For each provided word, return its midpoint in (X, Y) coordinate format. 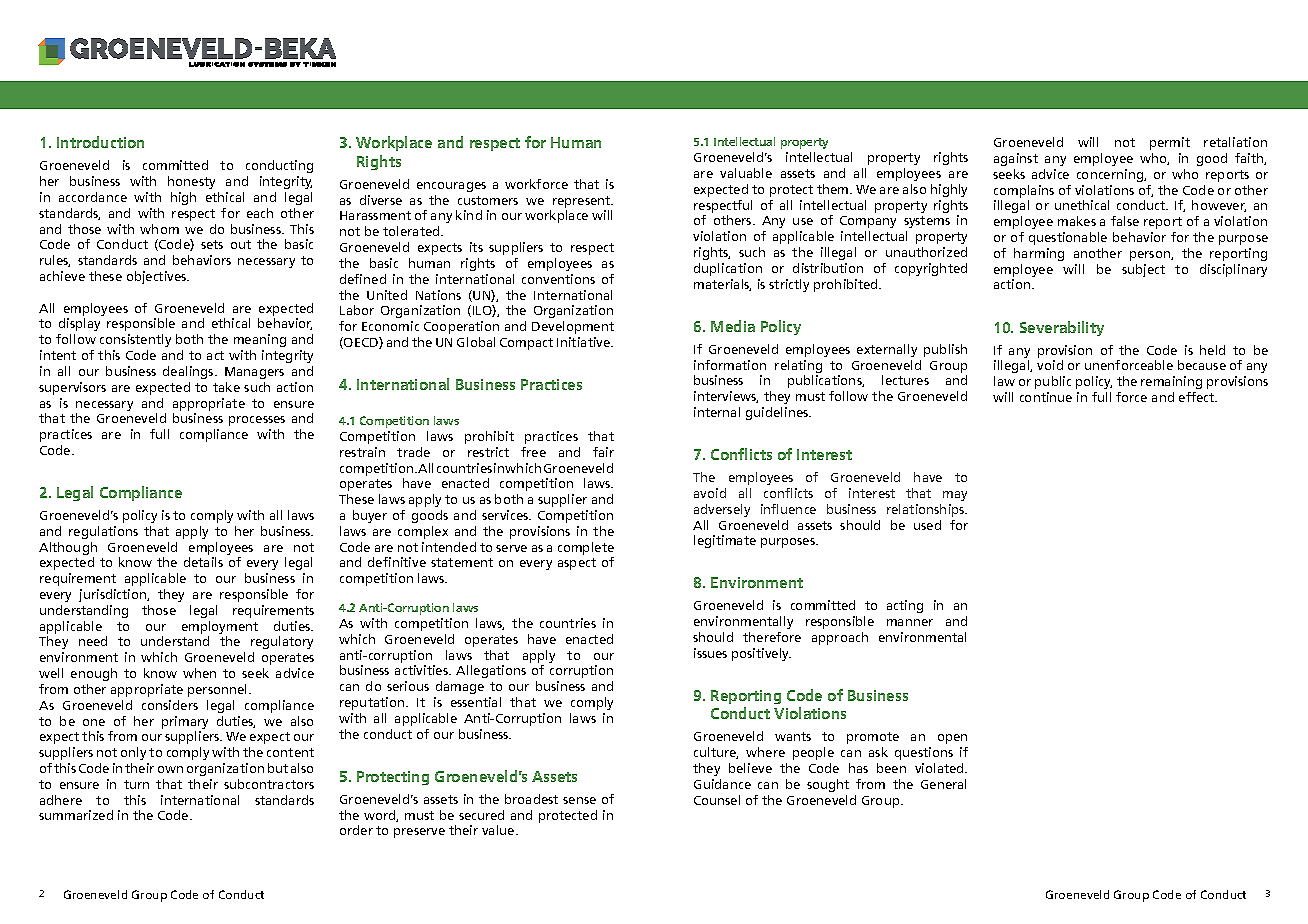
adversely (722, 510)
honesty (191, 182)
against (1016, 159)
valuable (746, 173)
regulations (103, 532)
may (955, 496)
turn (136, 784)
